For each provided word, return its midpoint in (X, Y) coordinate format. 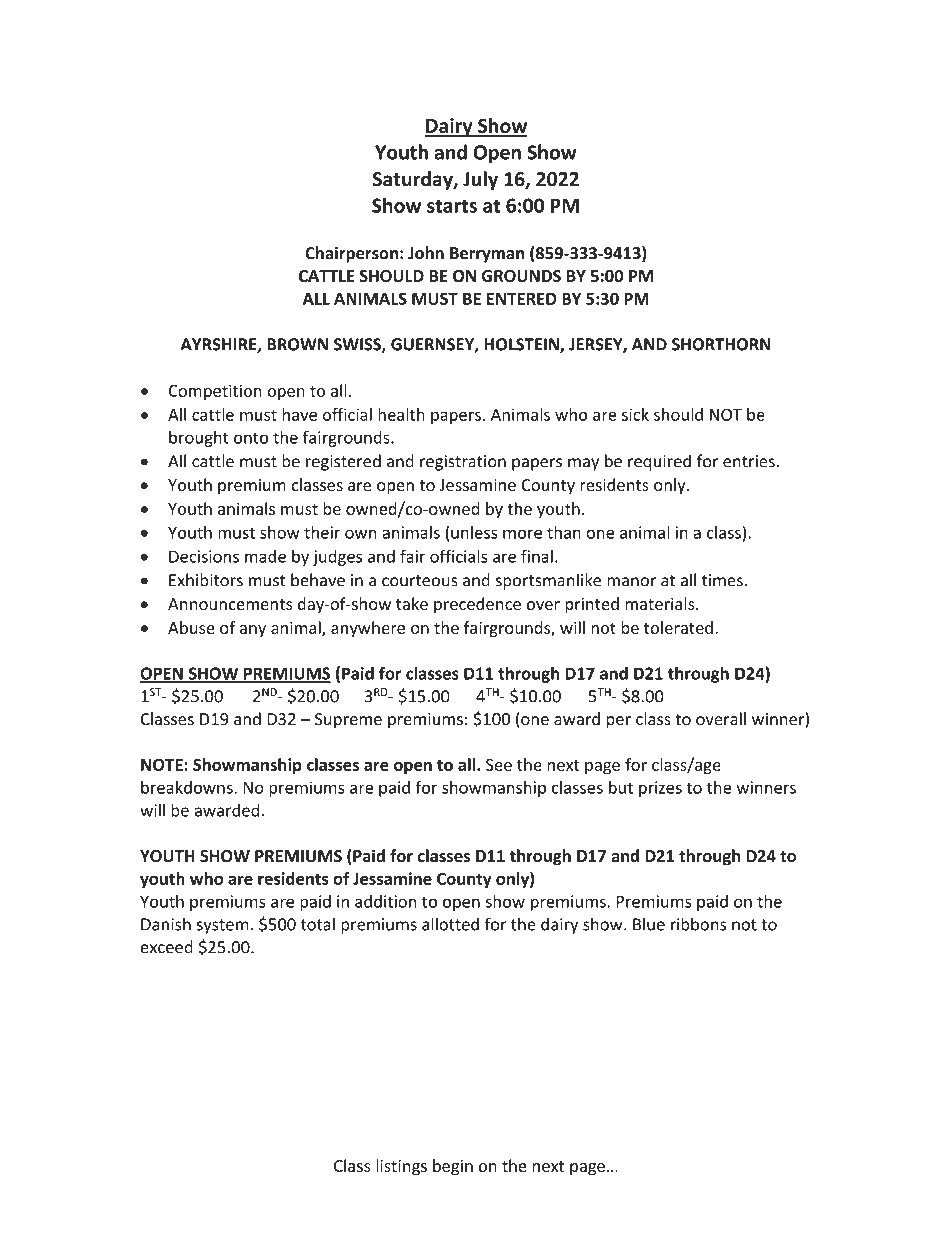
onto (251, 438)
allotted (450, 924)
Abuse (191, 627)
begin (453, 1167)
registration (463, 463)
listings (401, 1167)
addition (385, 901)
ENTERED (522, 299)
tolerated (678, 627)
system (222, 926)
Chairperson (351, 254)
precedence (477, 605)
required (659, 462)
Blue (649, 924)
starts (452, 206)
